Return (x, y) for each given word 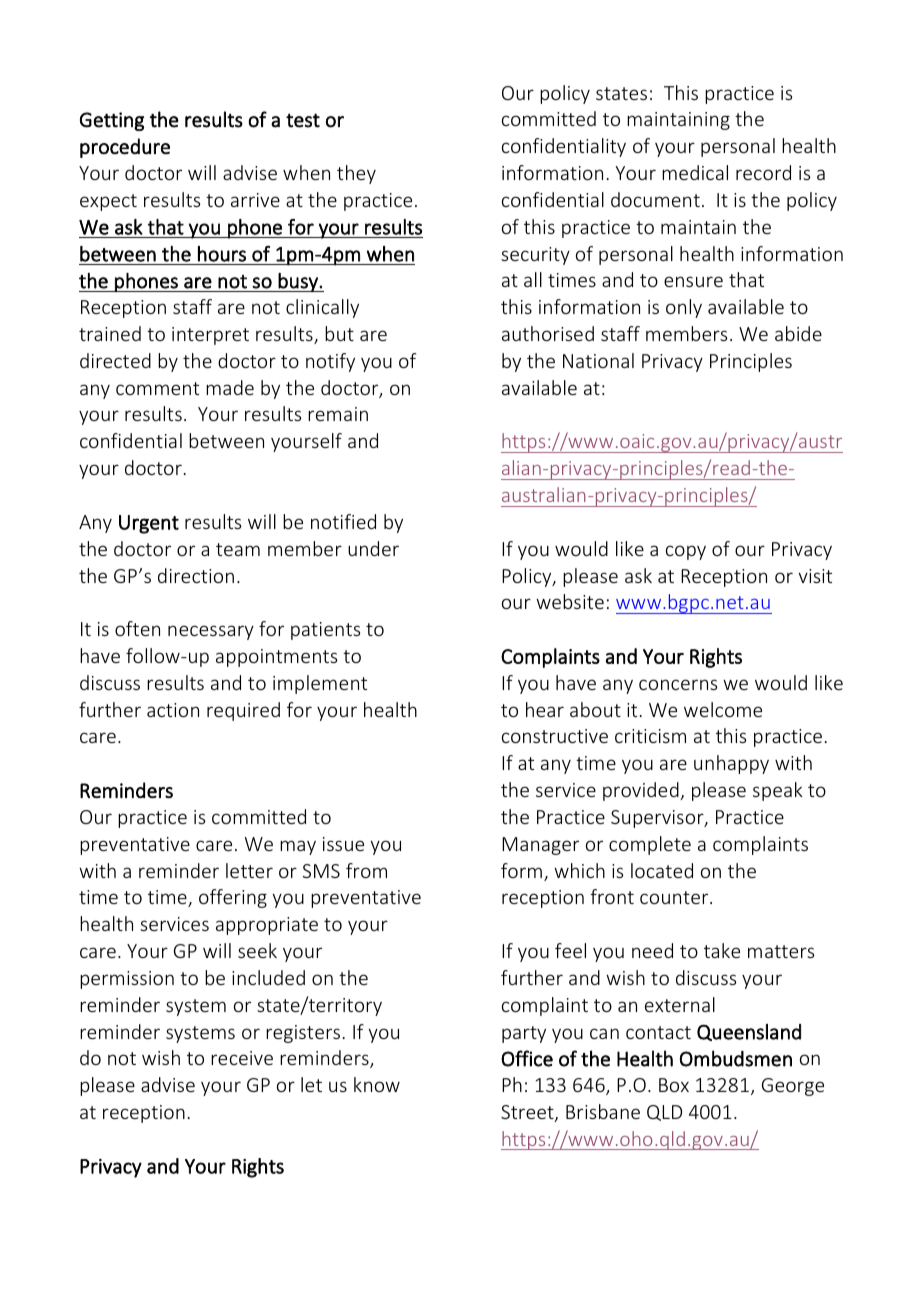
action (173, 710)
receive (242, 1058)
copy (686, 552)
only (684, 308)
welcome (723, 709)
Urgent (149, 524)
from (366, 870)
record (763, 172)
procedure (125, 148)
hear (545, 709)
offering (233, 898)
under (373, 548)
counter (675, 897)
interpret (210, 336)
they (356, 174)
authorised (548, 333)
